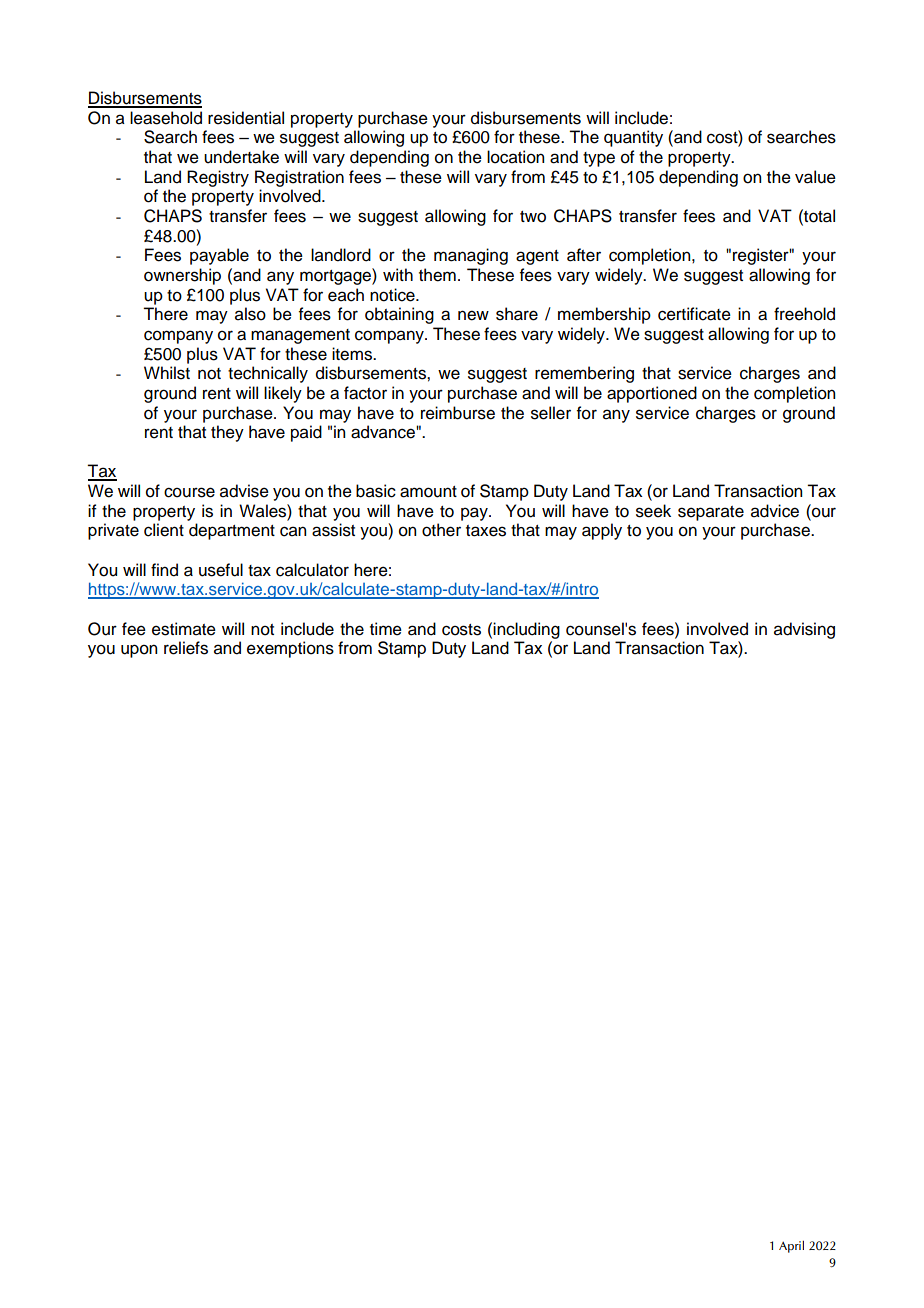  What do you see at coordinates (290, 649) in the document?
I see `exemptions` at bounding box center [290, 649].
